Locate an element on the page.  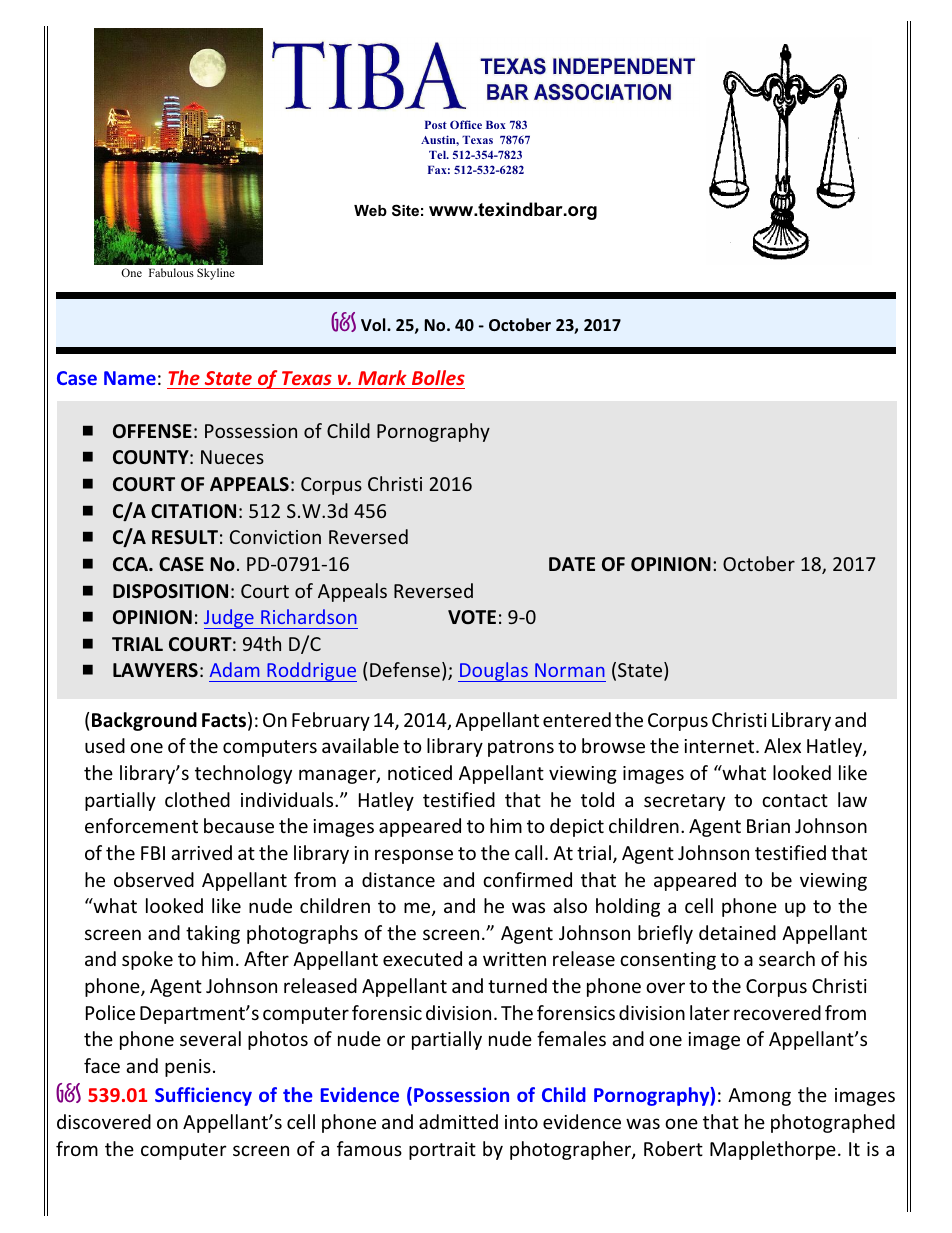
DATE is located at coordinates (572, 564).
